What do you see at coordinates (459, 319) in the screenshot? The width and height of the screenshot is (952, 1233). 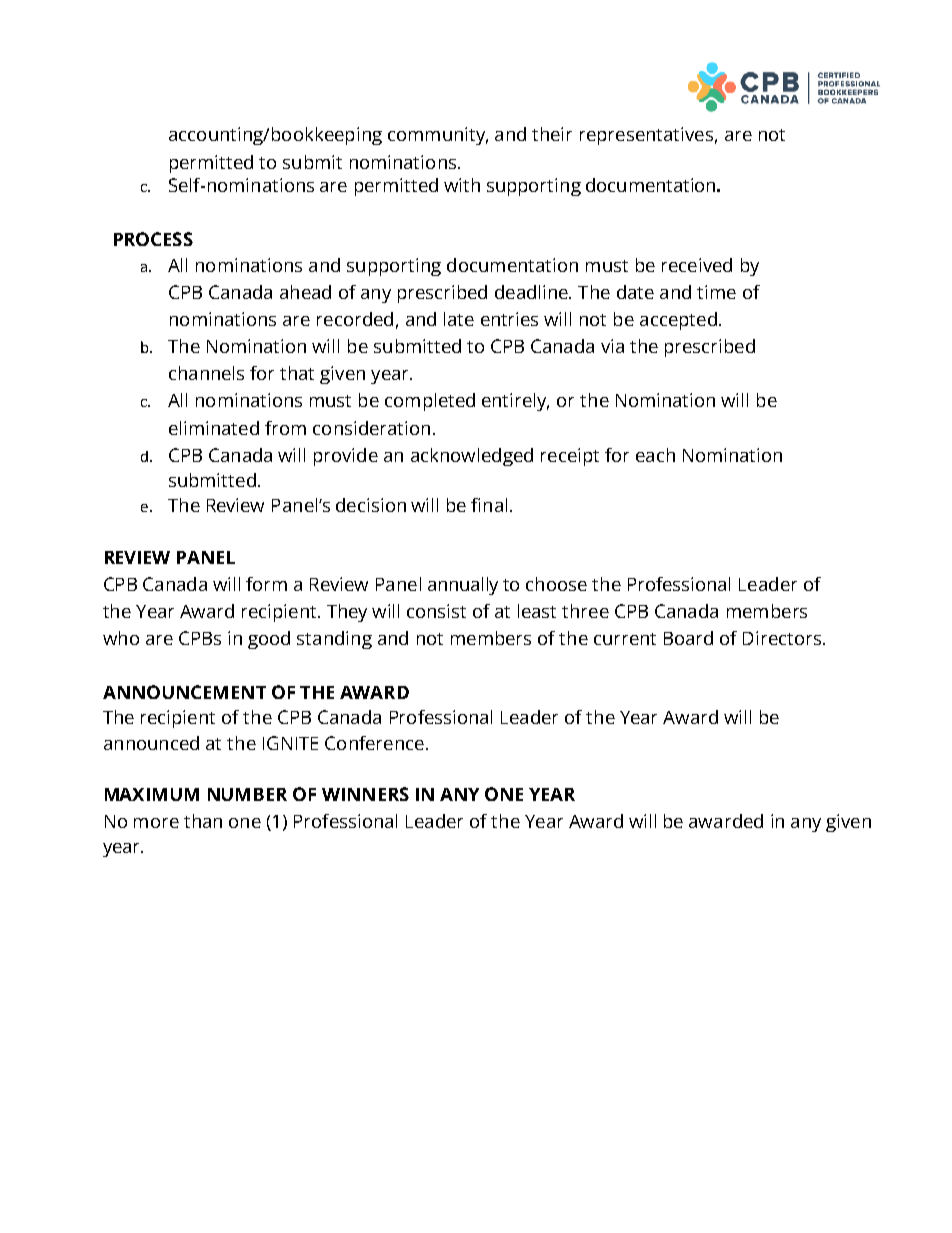 I see `late` at bounding box center [459, 319].
